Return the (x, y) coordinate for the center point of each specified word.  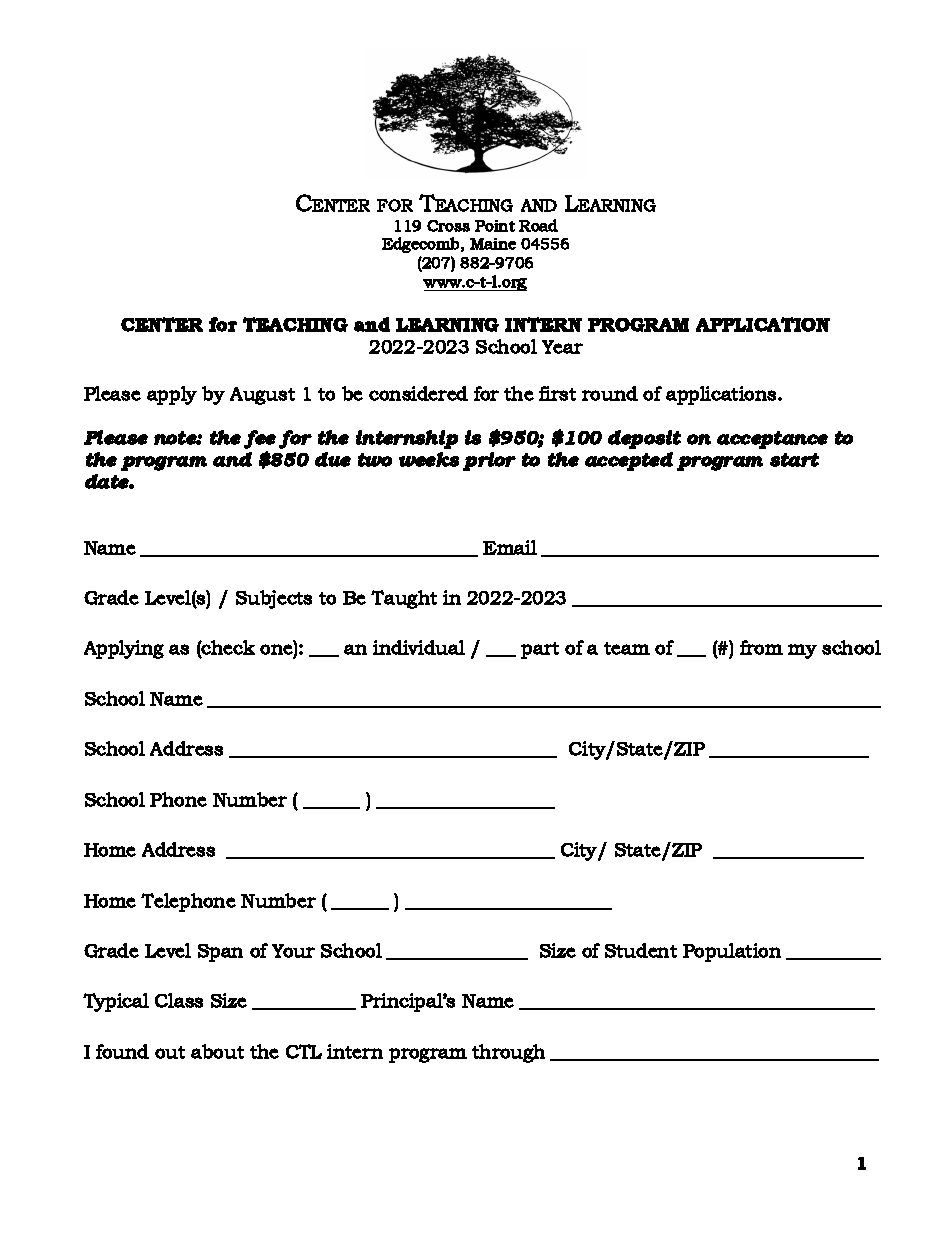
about (217, 1051)
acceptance (772, 440)
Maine (493, 244)
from (761, 647)
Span (220, 953)
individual (419, 647)
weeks (429, 459)
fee (260, 439)
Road (538, 225)
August (262, 396)
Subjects (274, 599)
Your (293, 951)
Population (732, 952)
